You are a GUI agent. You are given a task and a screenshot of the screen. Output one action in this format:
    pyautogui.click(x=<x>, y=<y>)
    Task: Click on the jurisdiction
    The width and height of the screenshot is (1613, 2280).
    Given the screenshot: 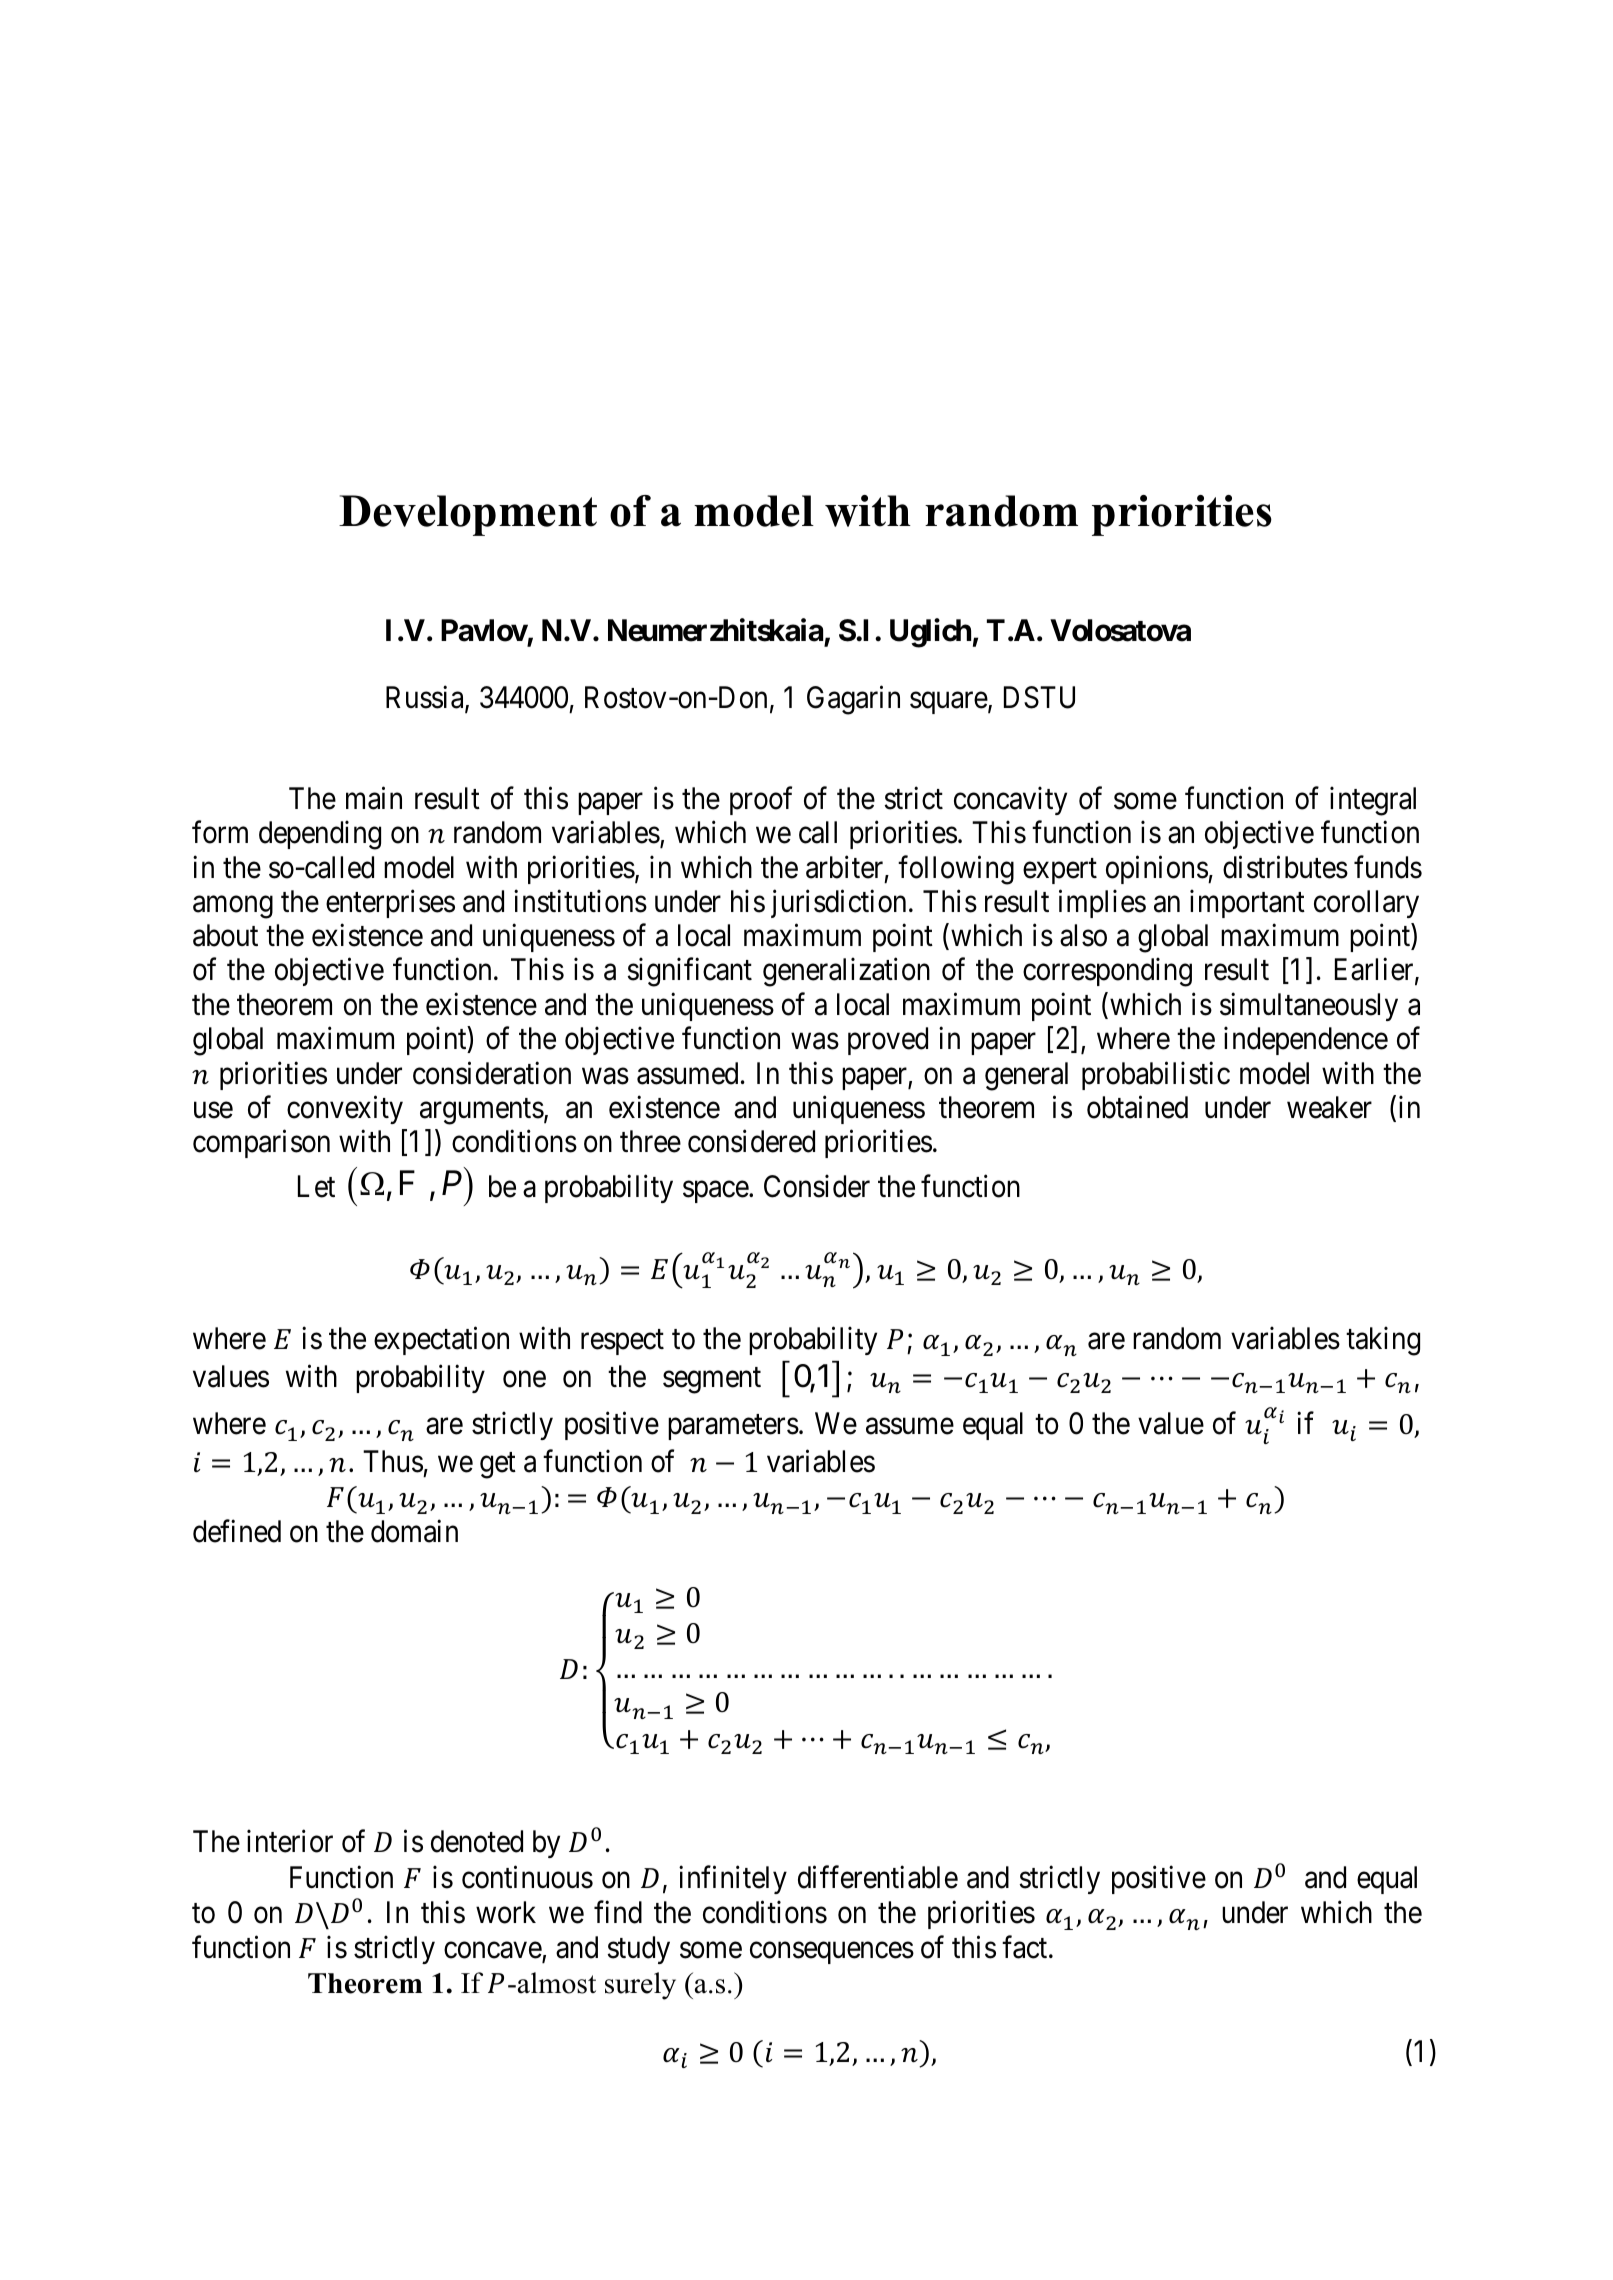 What is the action you would take?
    pyautogui.click(x=838, y=904)
